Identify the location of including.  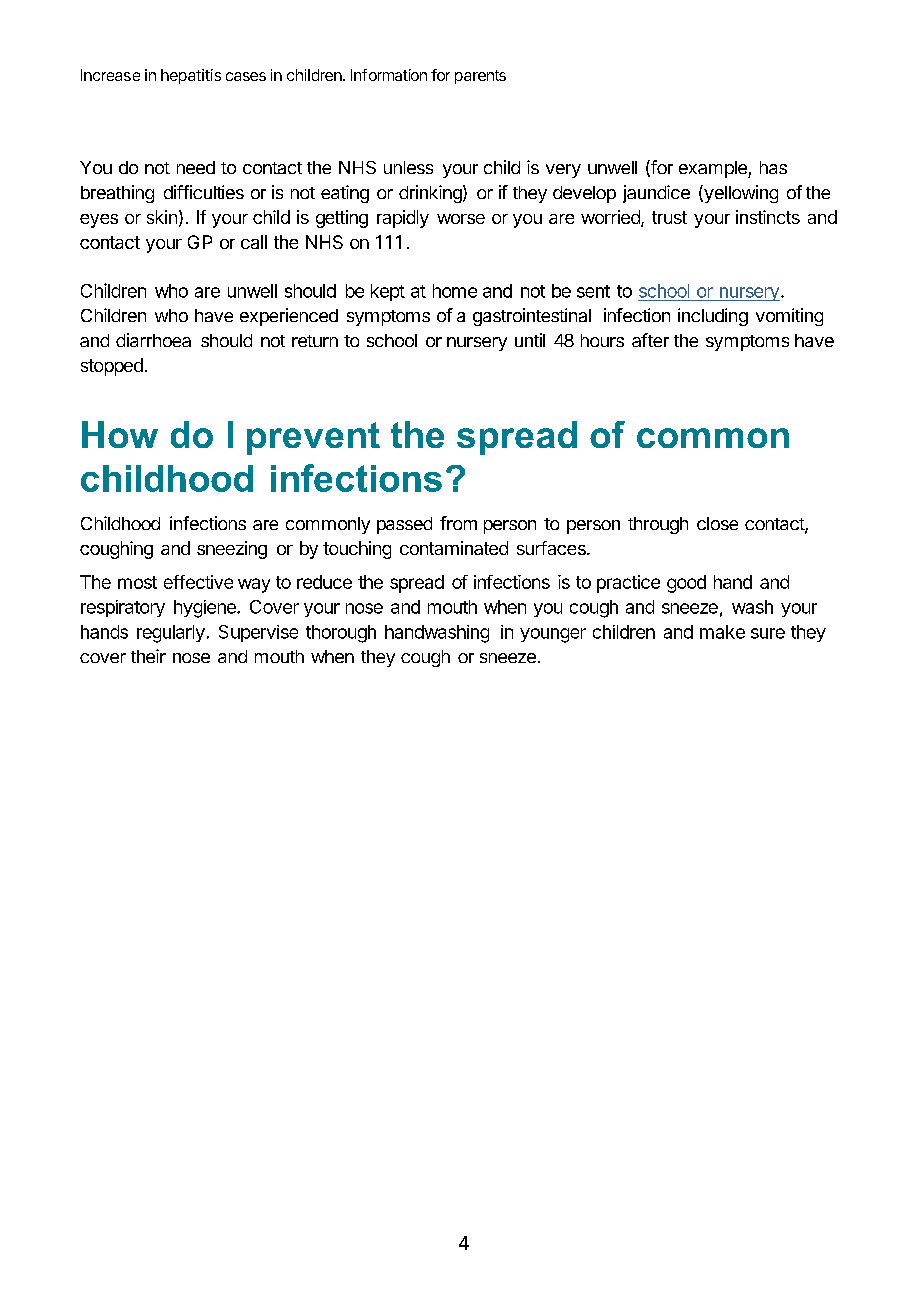
(713, 317).
